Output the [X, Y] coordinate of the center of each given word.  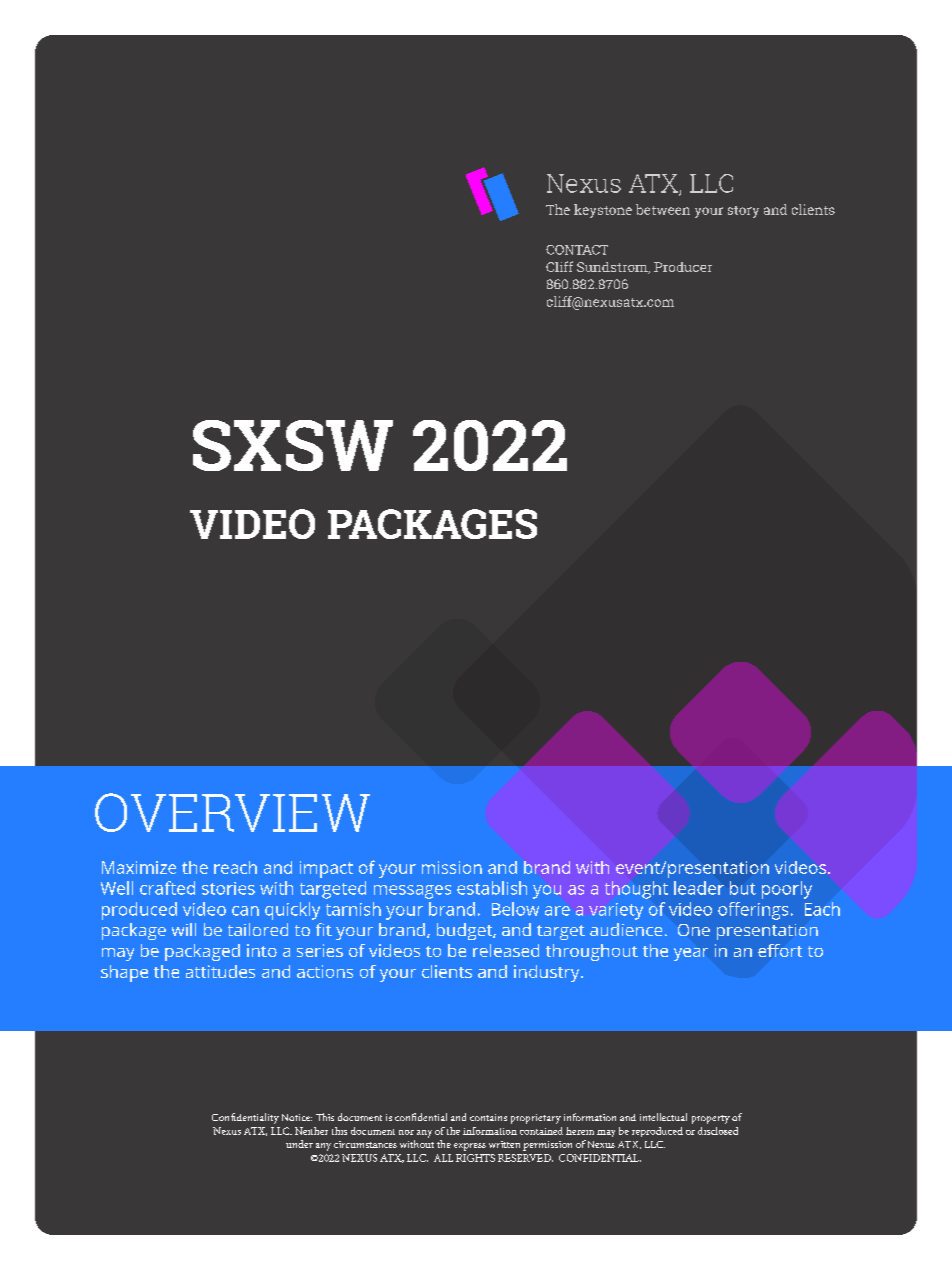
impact [326, 869]
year [691, 954]
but [743, 888]
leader [699, 888]
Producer [683, 267]
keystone [603, 211]
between [663, 209]
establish [492, 888]
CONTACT [577, 250]
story [743, 212]
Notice [297, 1117]
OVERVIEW [232, 812]
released [506, 950]
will [184, 929]
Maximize [139, 867]
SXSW [293, 445]
